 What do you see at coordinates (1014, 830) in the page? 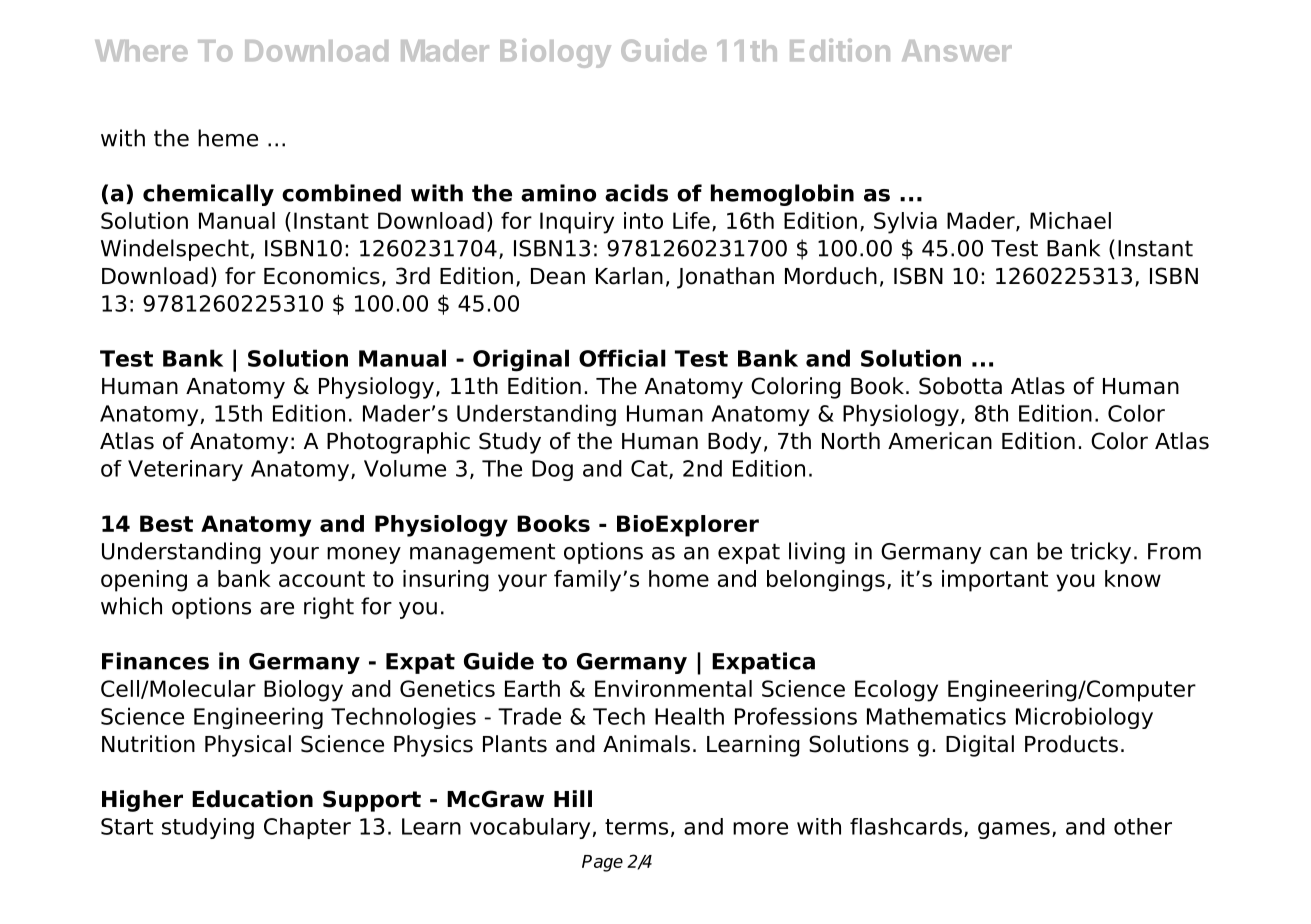
I see `games` at bounding box center [1014, 830].
